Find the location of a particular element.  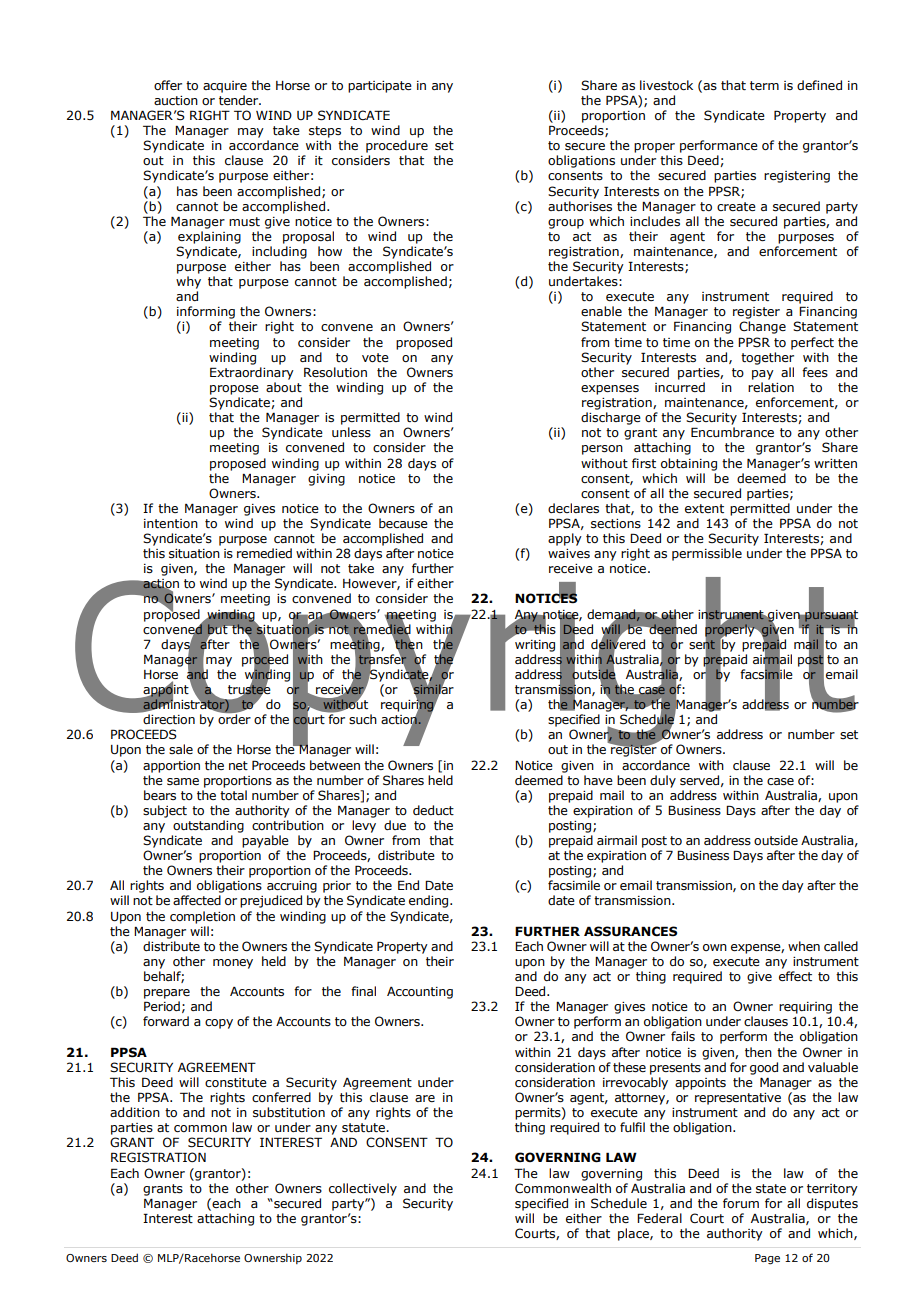

duly is located at coordinates (663, 781).
